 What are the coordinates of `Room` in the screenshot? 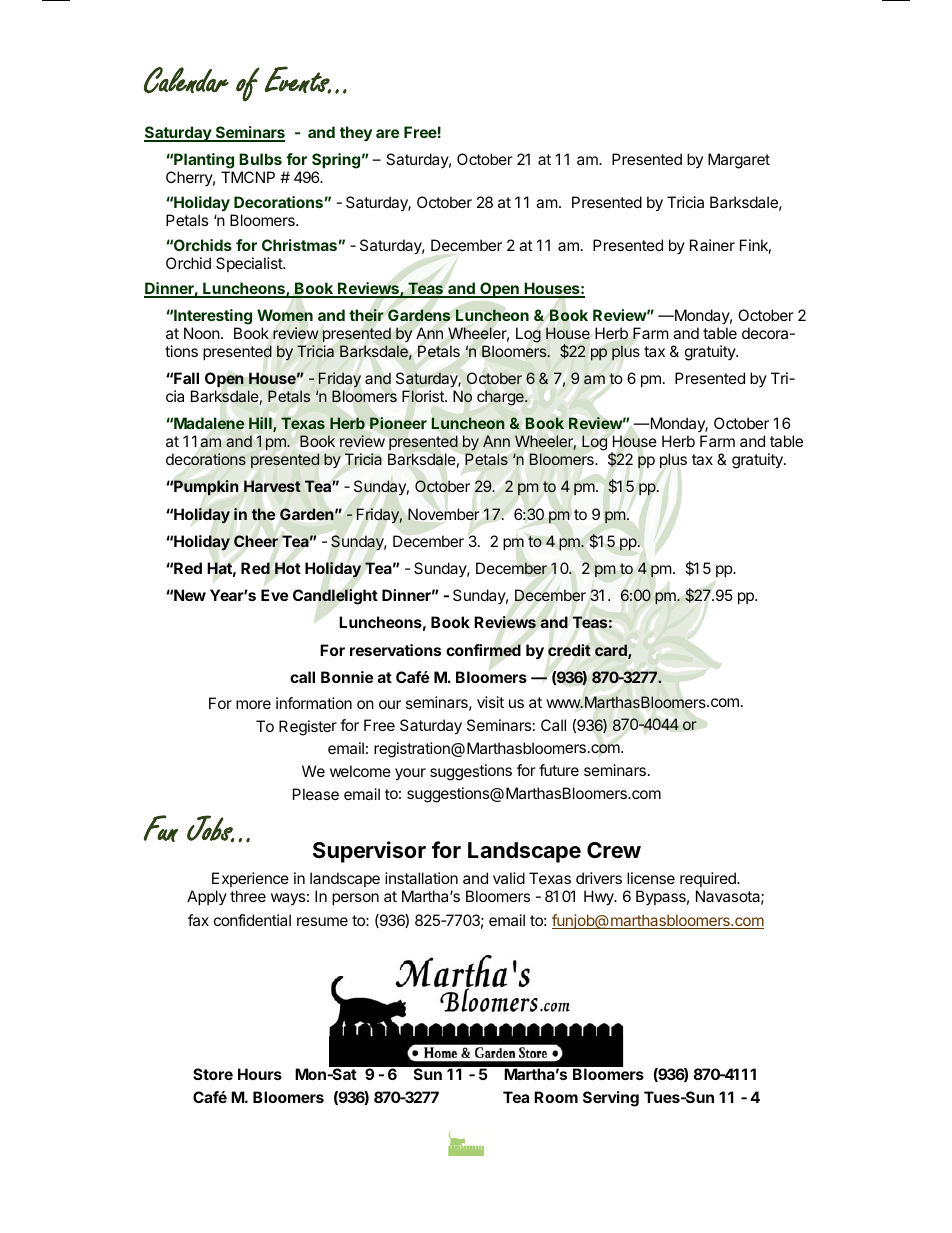 It's located at (556, 1097).
